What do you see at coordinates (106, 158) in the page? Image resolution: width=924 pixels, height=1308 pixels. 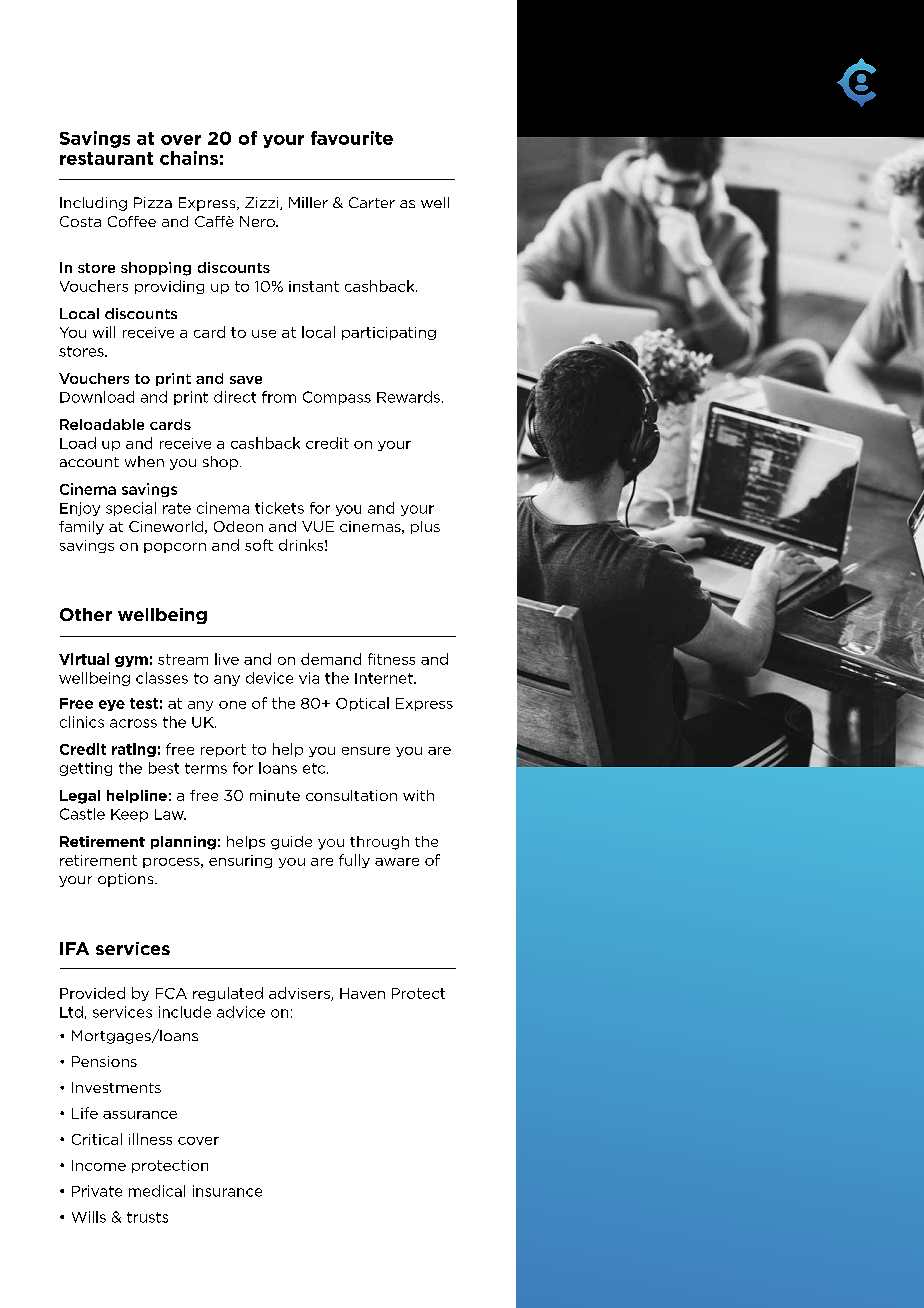 I see `restaurant` at bounding box center [106, 158].
